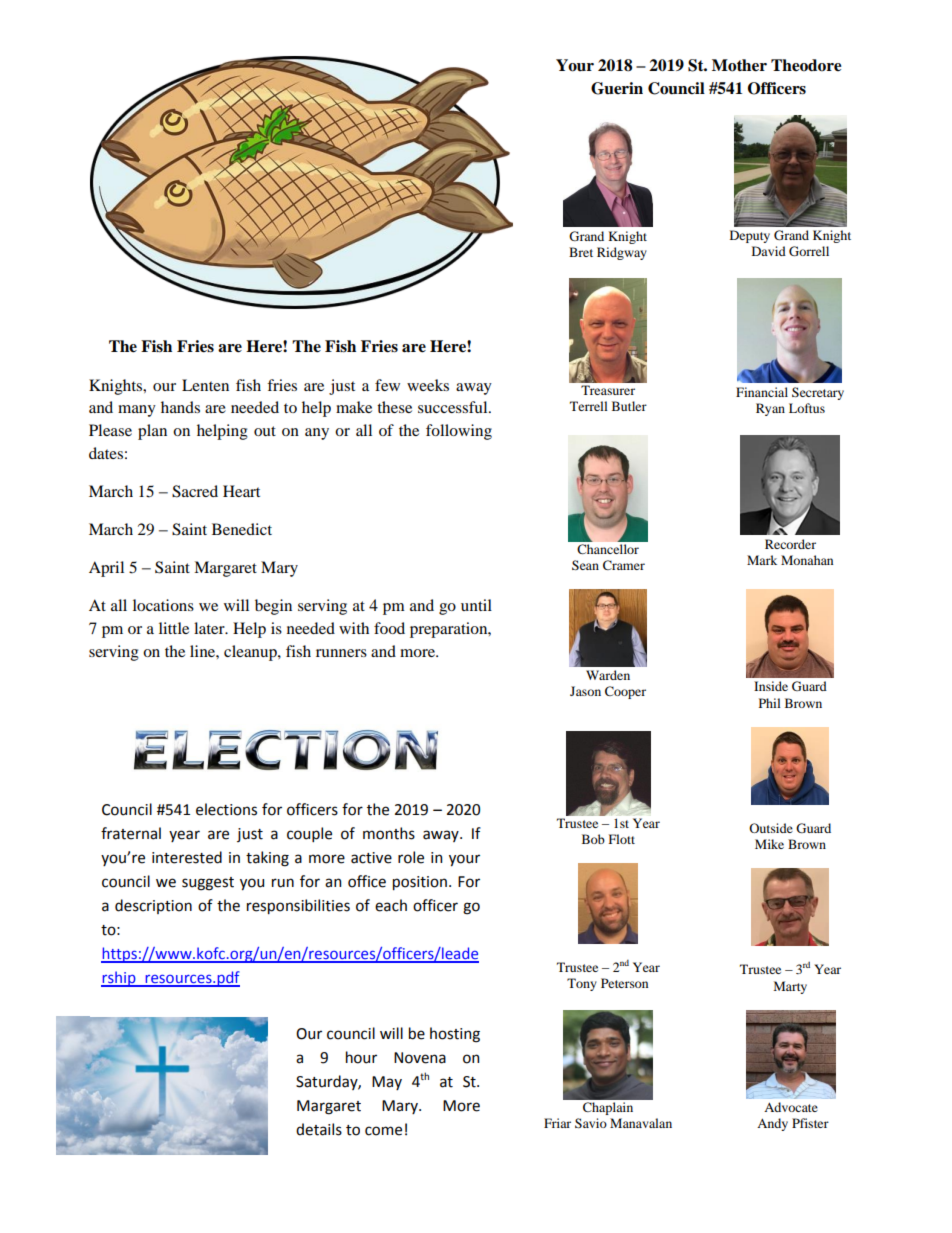 This page has height=1233, width=952. I want to click on Lenten, so click(205, 385).
